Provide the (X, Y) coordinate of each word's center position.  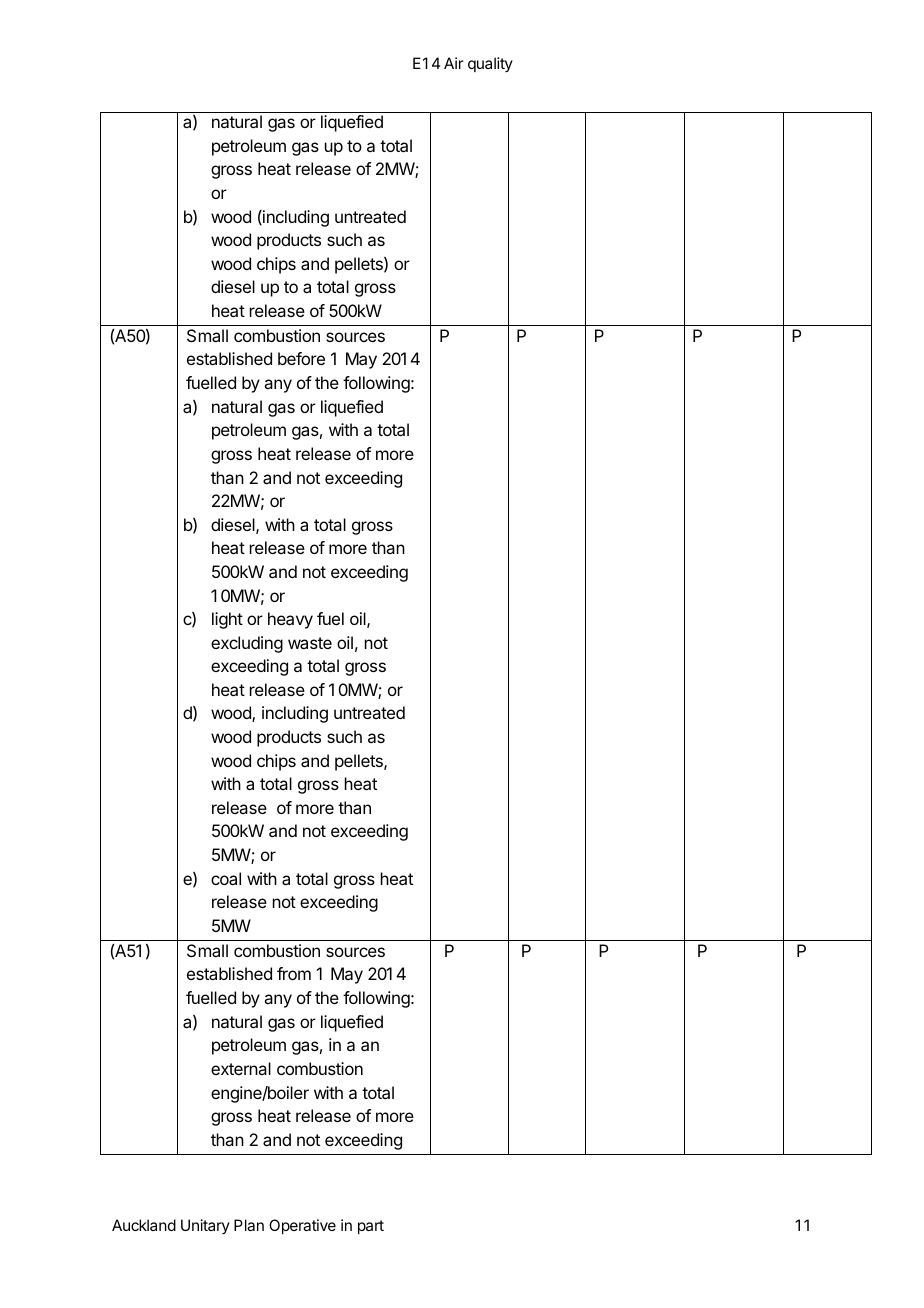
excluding (247, 644)
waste (310, 643)
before (301, 358)
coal (226, 878)
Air (454, 63)
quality (490, 64)
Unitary (205, 1226)
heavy (290, 620)
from (294, 973)
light (227, 620)
